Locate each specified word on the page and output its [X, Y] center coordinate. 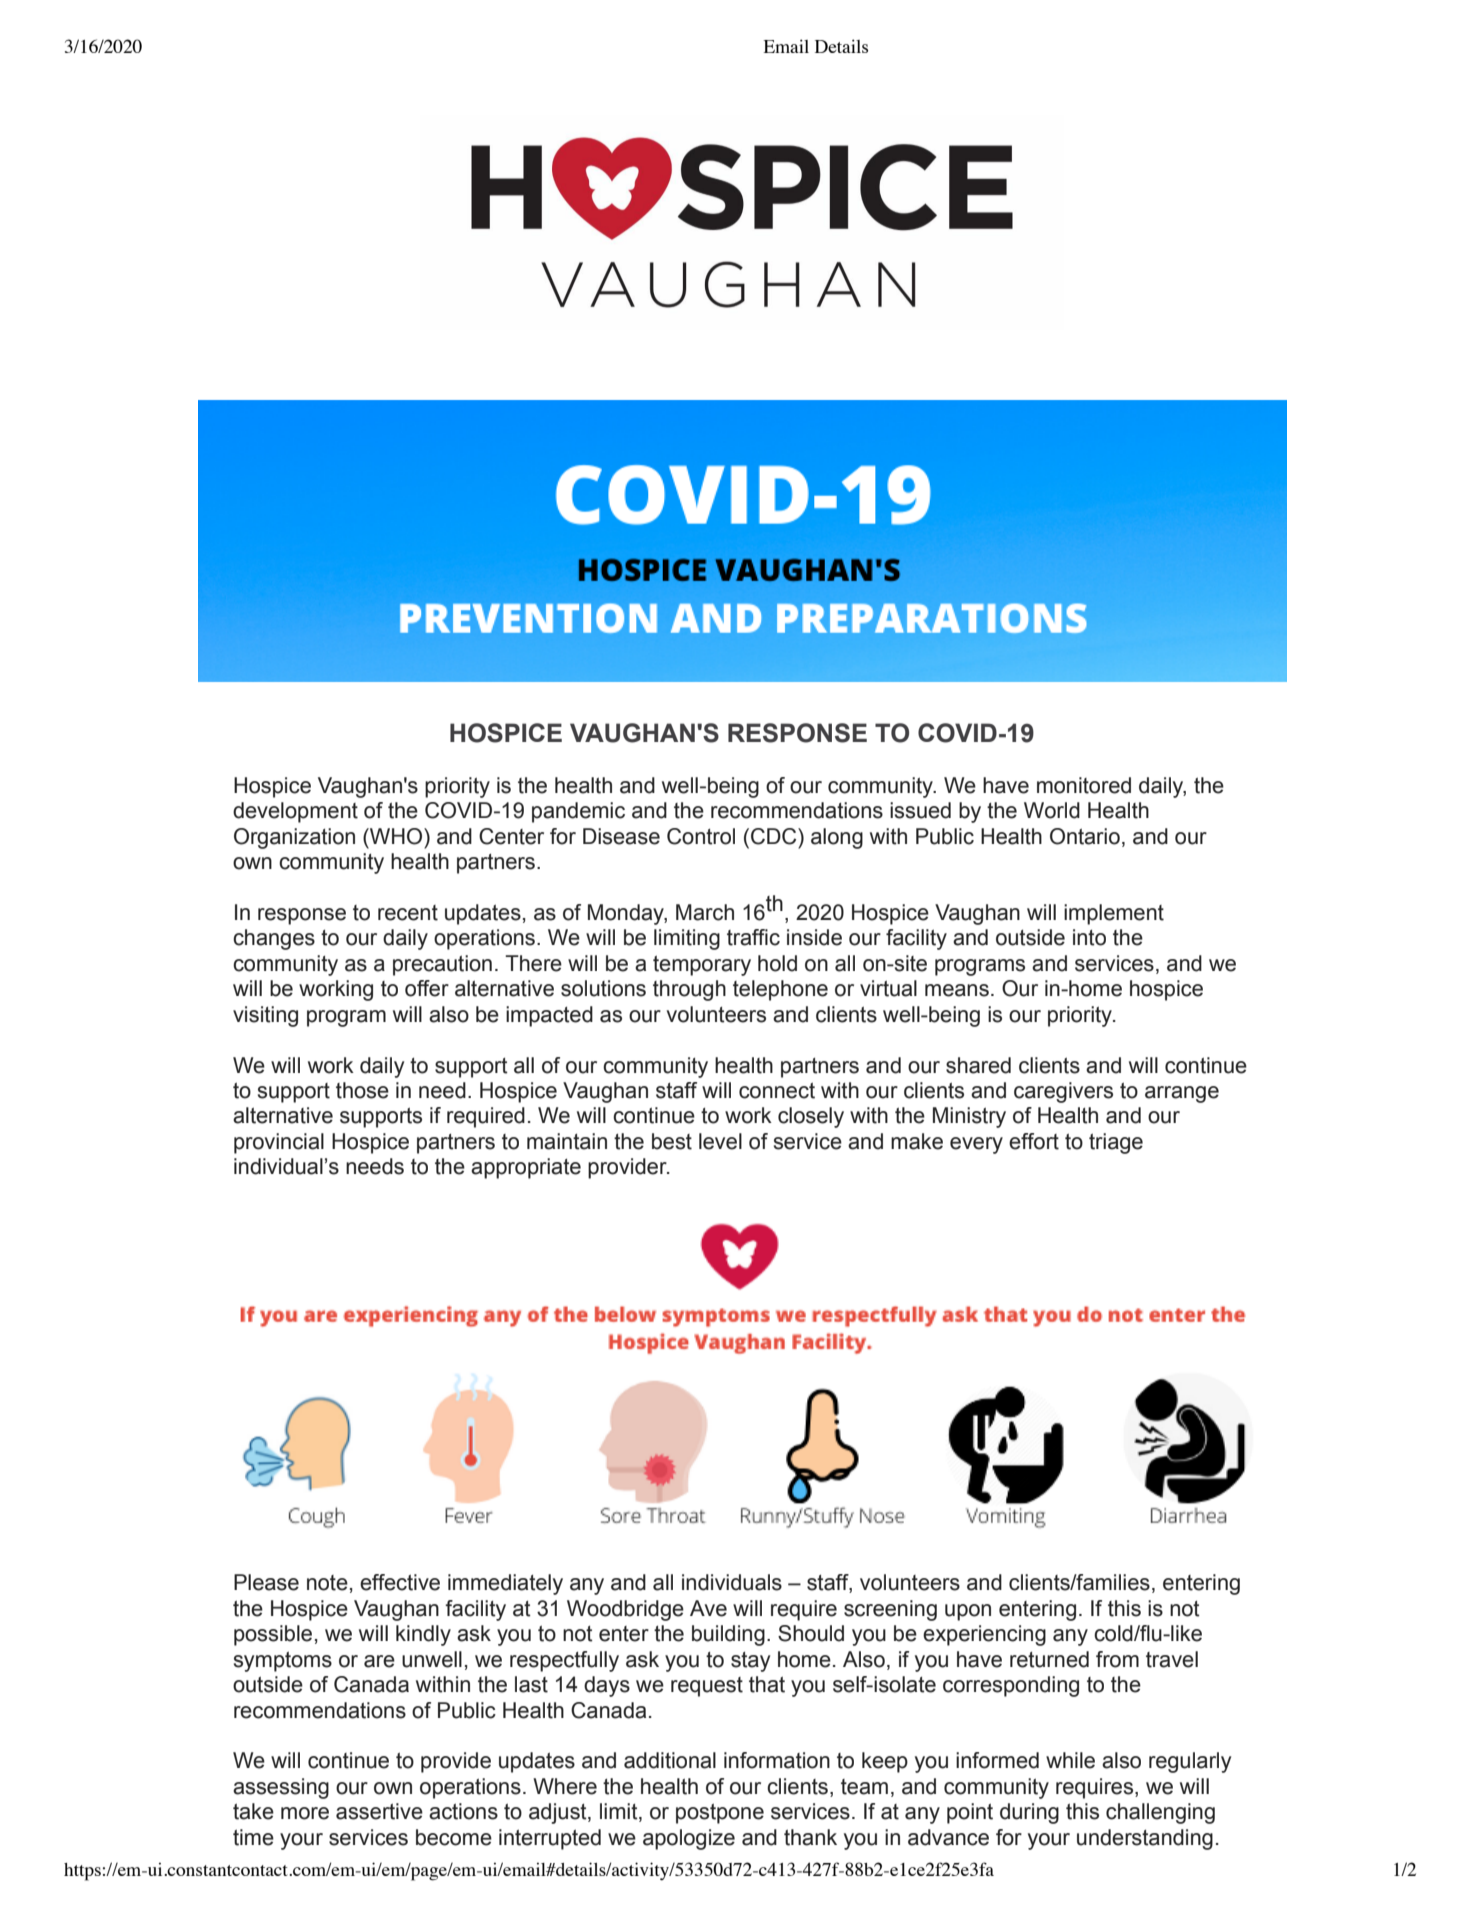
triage [1116, 1143]
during [1029, 1813]
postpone [720, 1814]
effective [400, 1582]
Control [701, 836]
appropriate [526, 1168]
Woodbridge [625, 1610]
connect [777, 1091]
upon [968, 1612]
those [362, 1090]
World [1052, 810]
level [720, 1141]
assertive [379, 1811]
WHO [396, 836]
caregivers [1063, 1092]
